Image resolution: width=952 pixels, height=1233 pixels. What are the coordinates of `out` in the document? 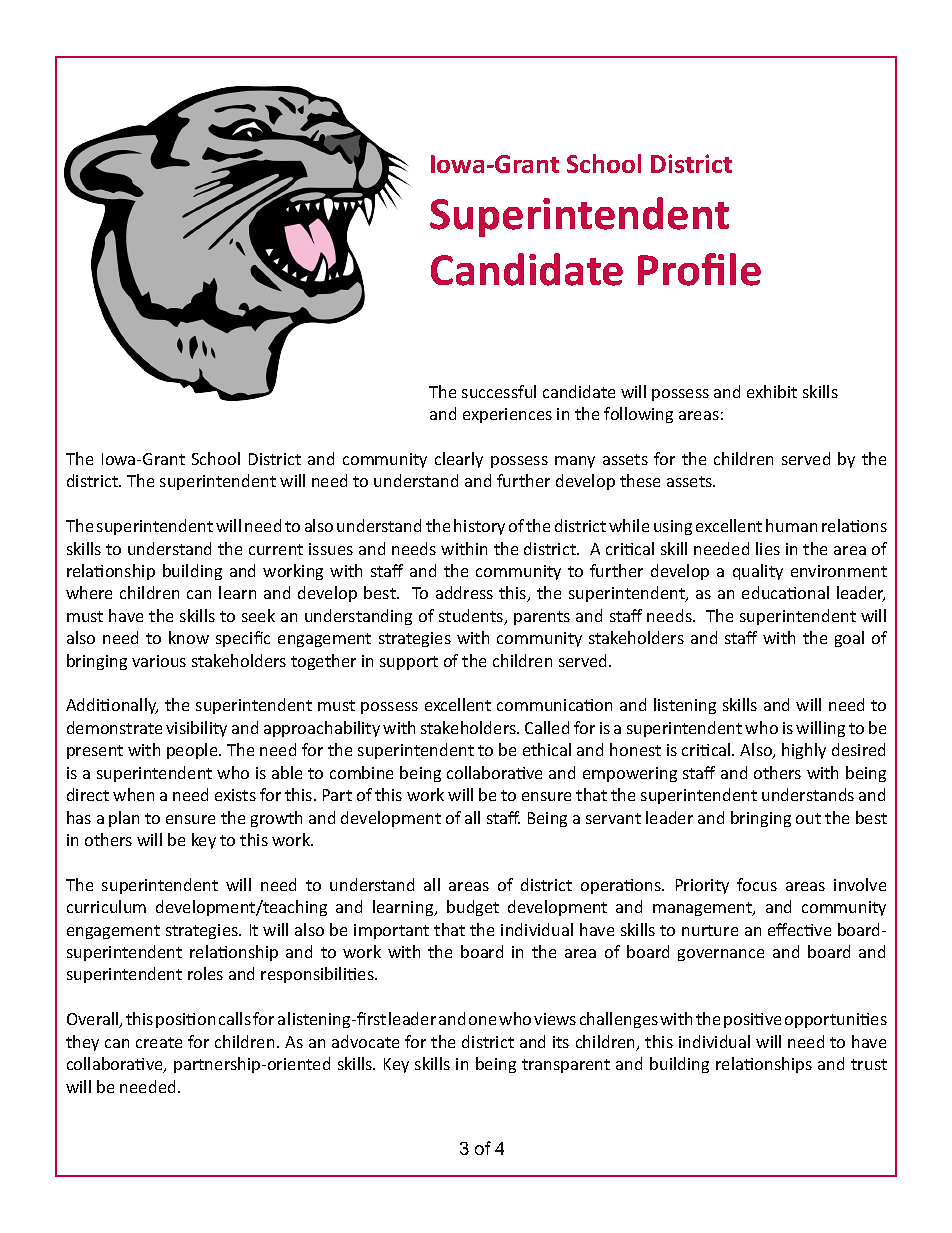 It's located at (808, 818).
